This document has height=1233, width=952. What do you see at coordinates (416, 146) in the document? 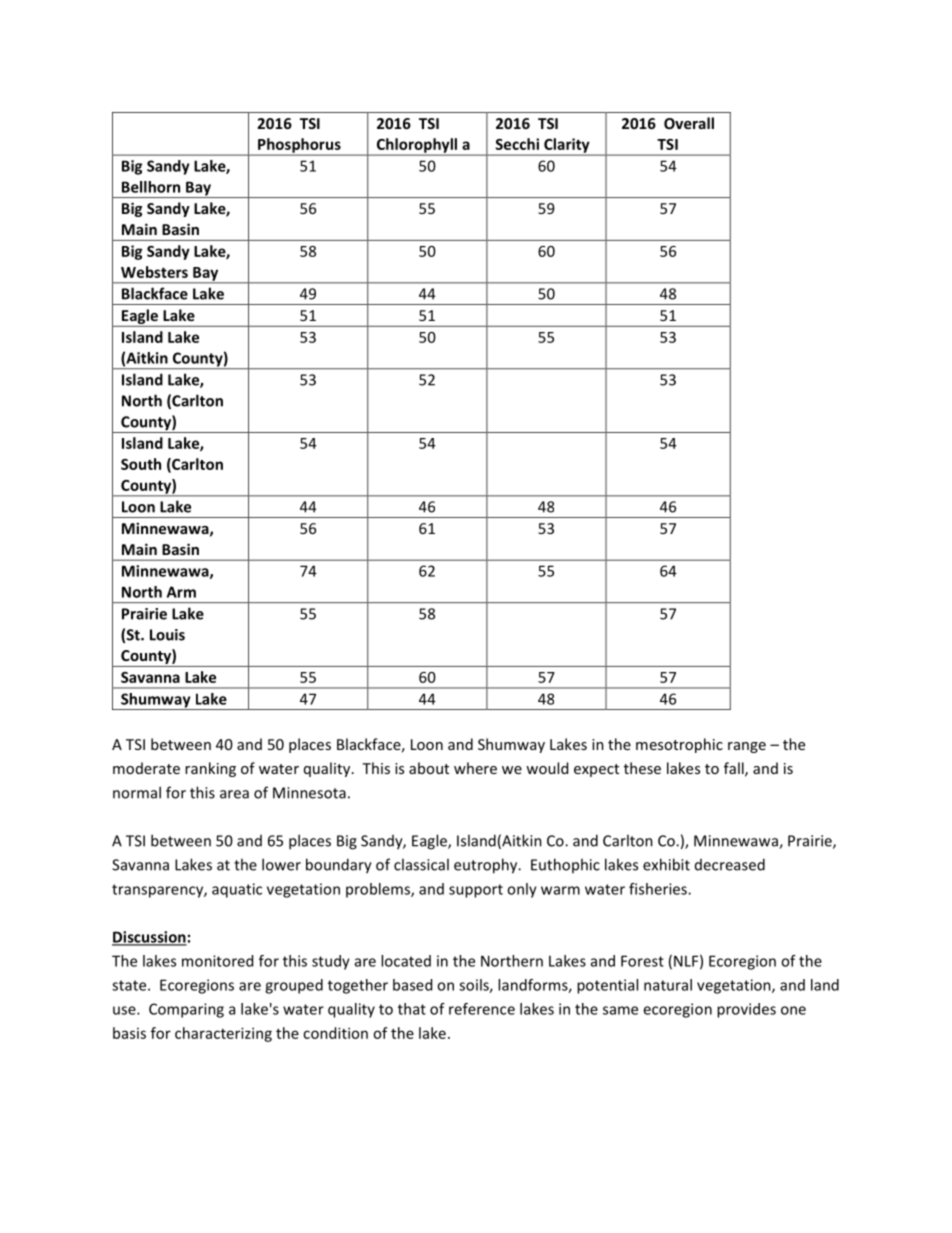
I see `Chlorophyll` at bounding box center [416, 146].
